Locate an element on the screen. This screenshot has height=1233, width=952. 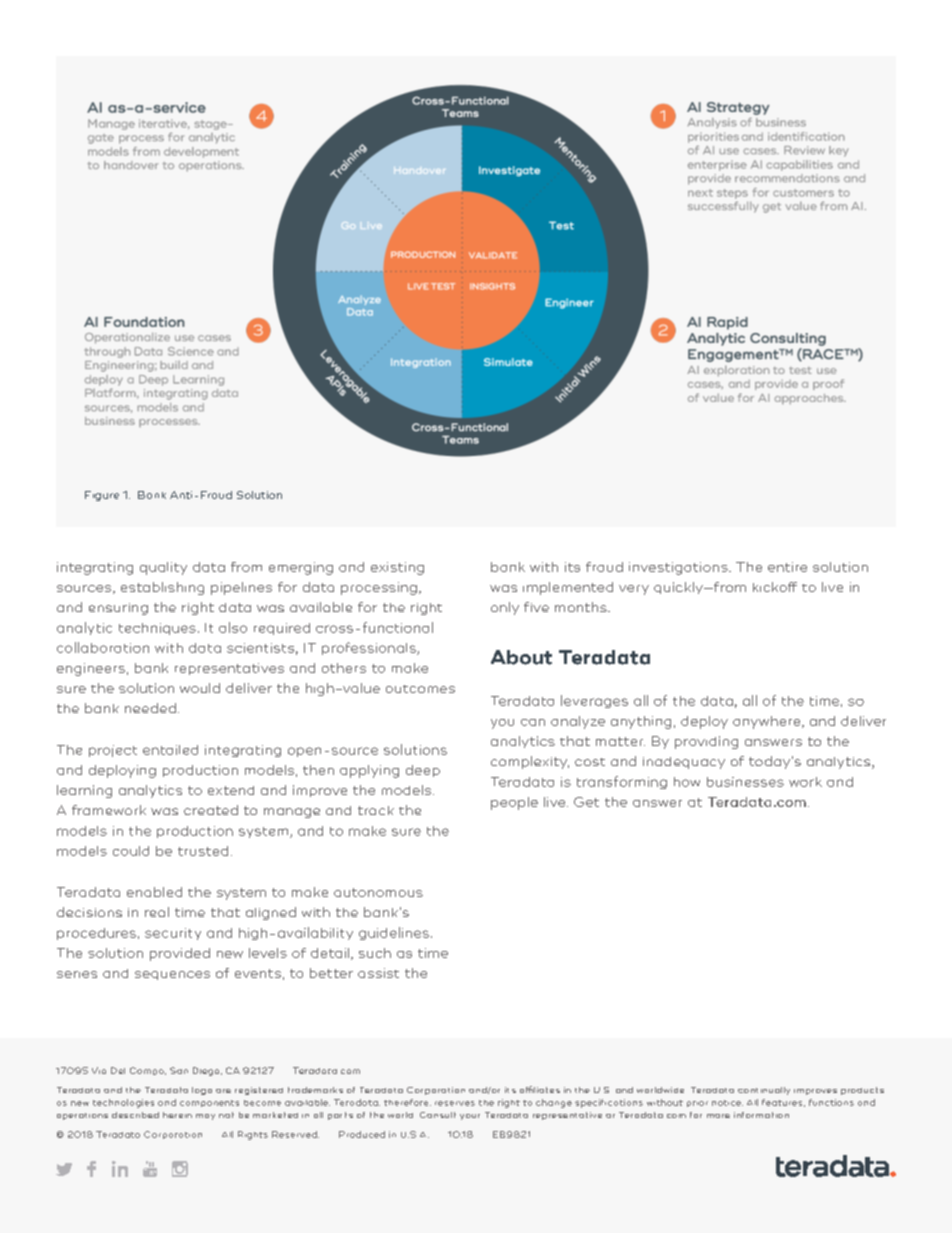
people is located at coordinates (514, 803).
